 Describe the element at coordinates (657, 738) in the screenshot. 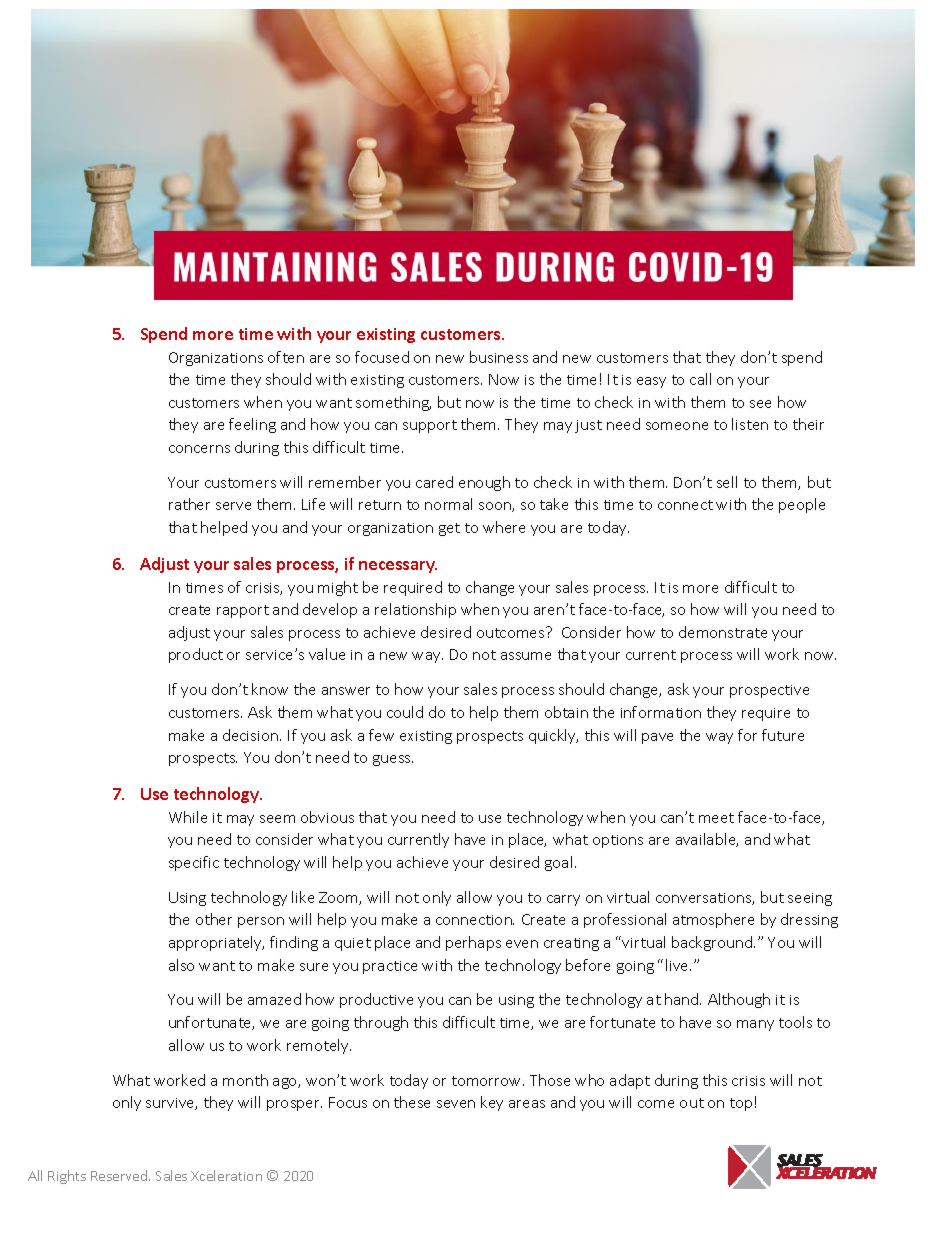

I see `pave` at that location.
